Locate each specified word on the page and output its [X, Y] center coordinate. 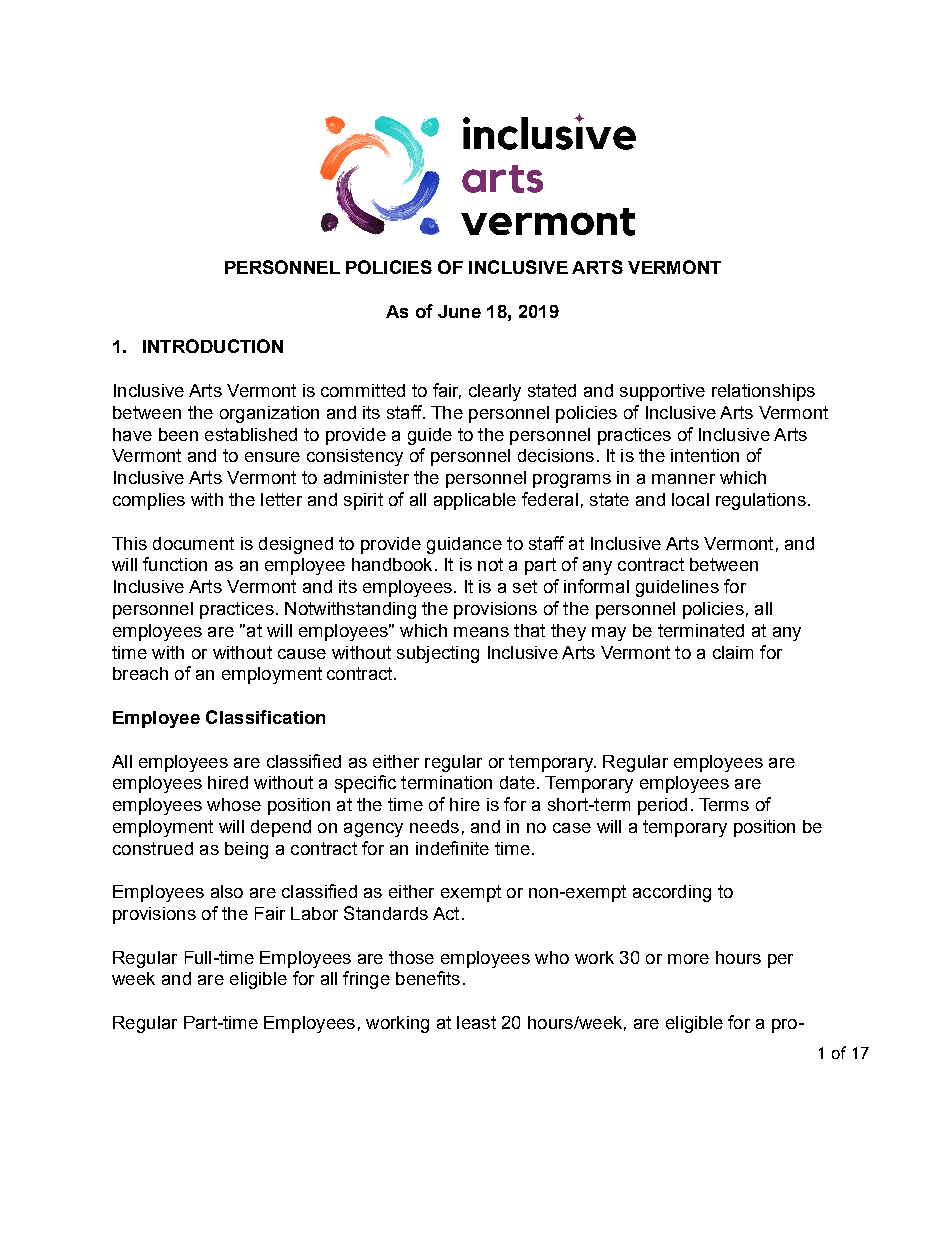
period [662, 806]
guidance [464, 545]
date [517, 782]
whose [234, 804]
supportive [662, 392]
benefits [428, 978]
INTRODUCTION [213, 346]
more [688, 959]
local [690, 499]
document [193, 543]
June [459, 311]
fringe [366, 980]
